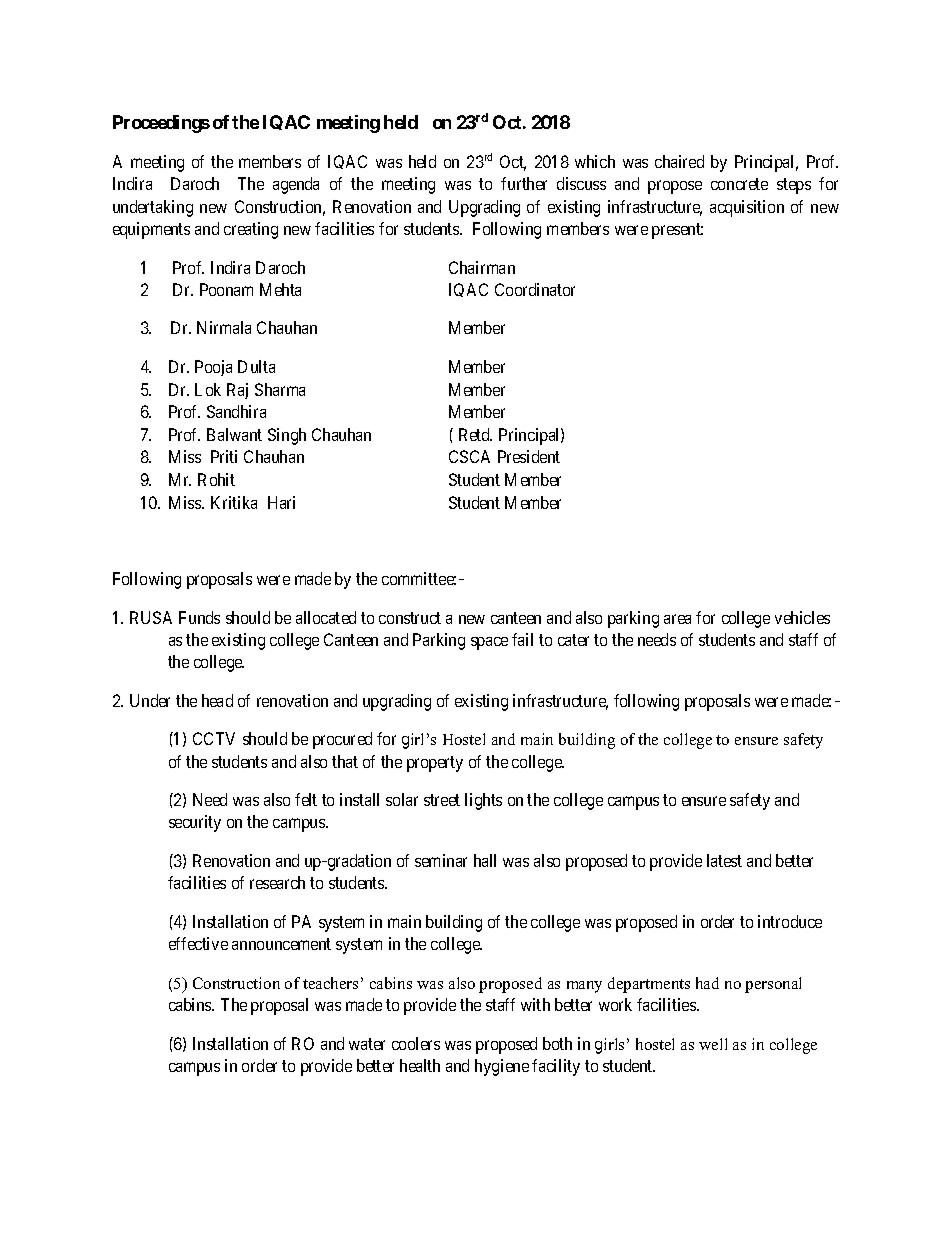  What do you see at coordinates (330, 983) in the page?
I see `teachers` at bounding box center [330, 983].
